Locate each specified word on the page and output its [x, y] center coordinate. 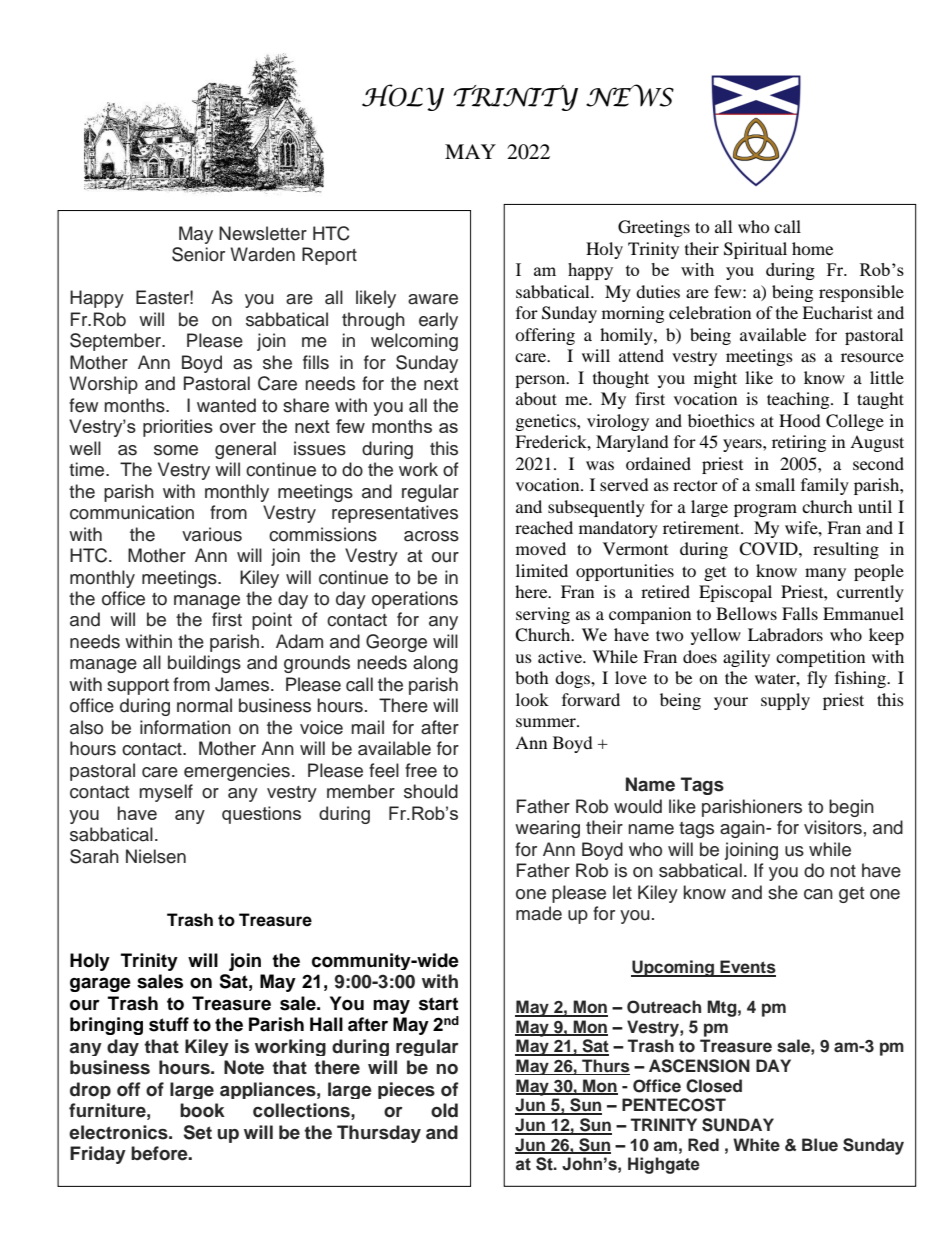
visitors [833, 827]
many [825, 574]
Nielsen [156, 856]
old [444, 1110]
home [812, 248]
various [212, 534]
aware [433, 299]
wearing [547, 829]
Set [198, 1132]
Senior [198, 254]
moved [541, 548]
